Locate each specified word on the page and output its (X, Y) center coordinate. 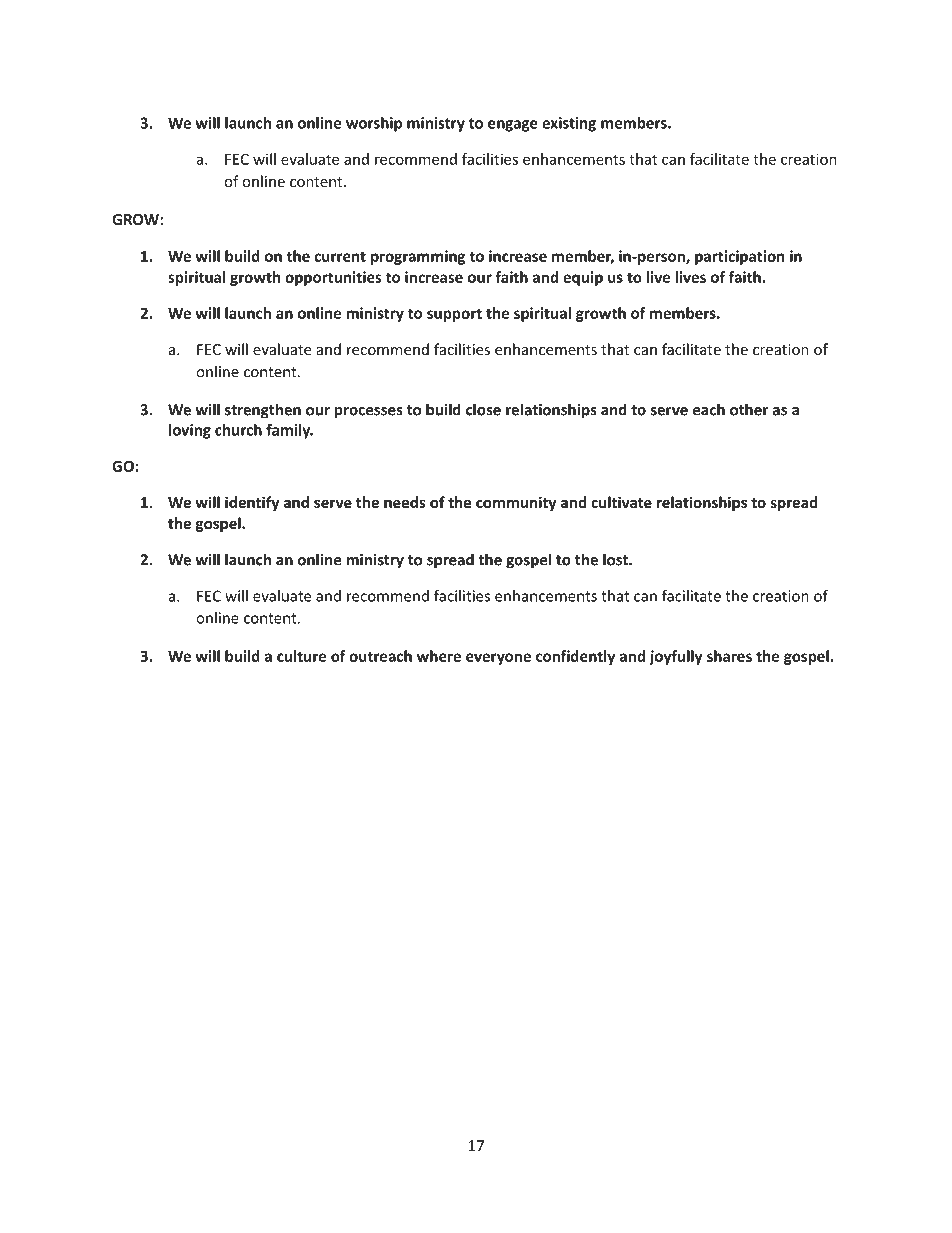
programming (418, 257)
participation (739, 257)
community (516, 503)
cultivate (621, 502)
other (749, 409)
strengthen (263, 411)
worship (374, 124)
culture (301, 656)
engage (513, 126)
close (483, 409)
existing (569, 124)
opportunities (333, 278)
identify (252, 503)
